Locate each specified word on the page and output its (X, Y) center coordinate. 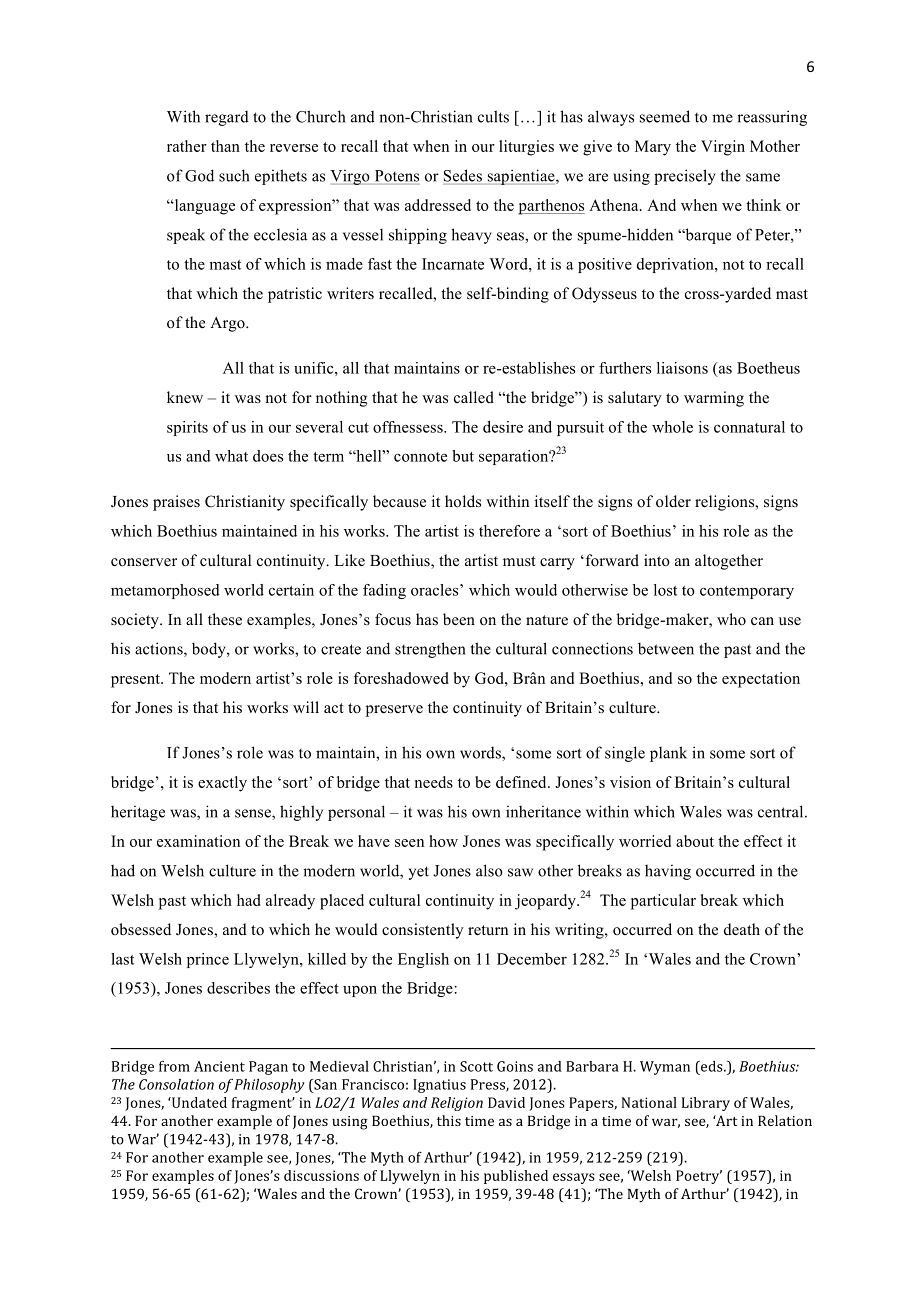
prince (208, 960)
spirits (187, 428)
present (136, 681)
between (666, 648)
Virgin (723, 148)
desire (503, 427)
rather (187, 146)
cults (493, 116)
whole (672, 427)
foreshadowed (401, 678)
